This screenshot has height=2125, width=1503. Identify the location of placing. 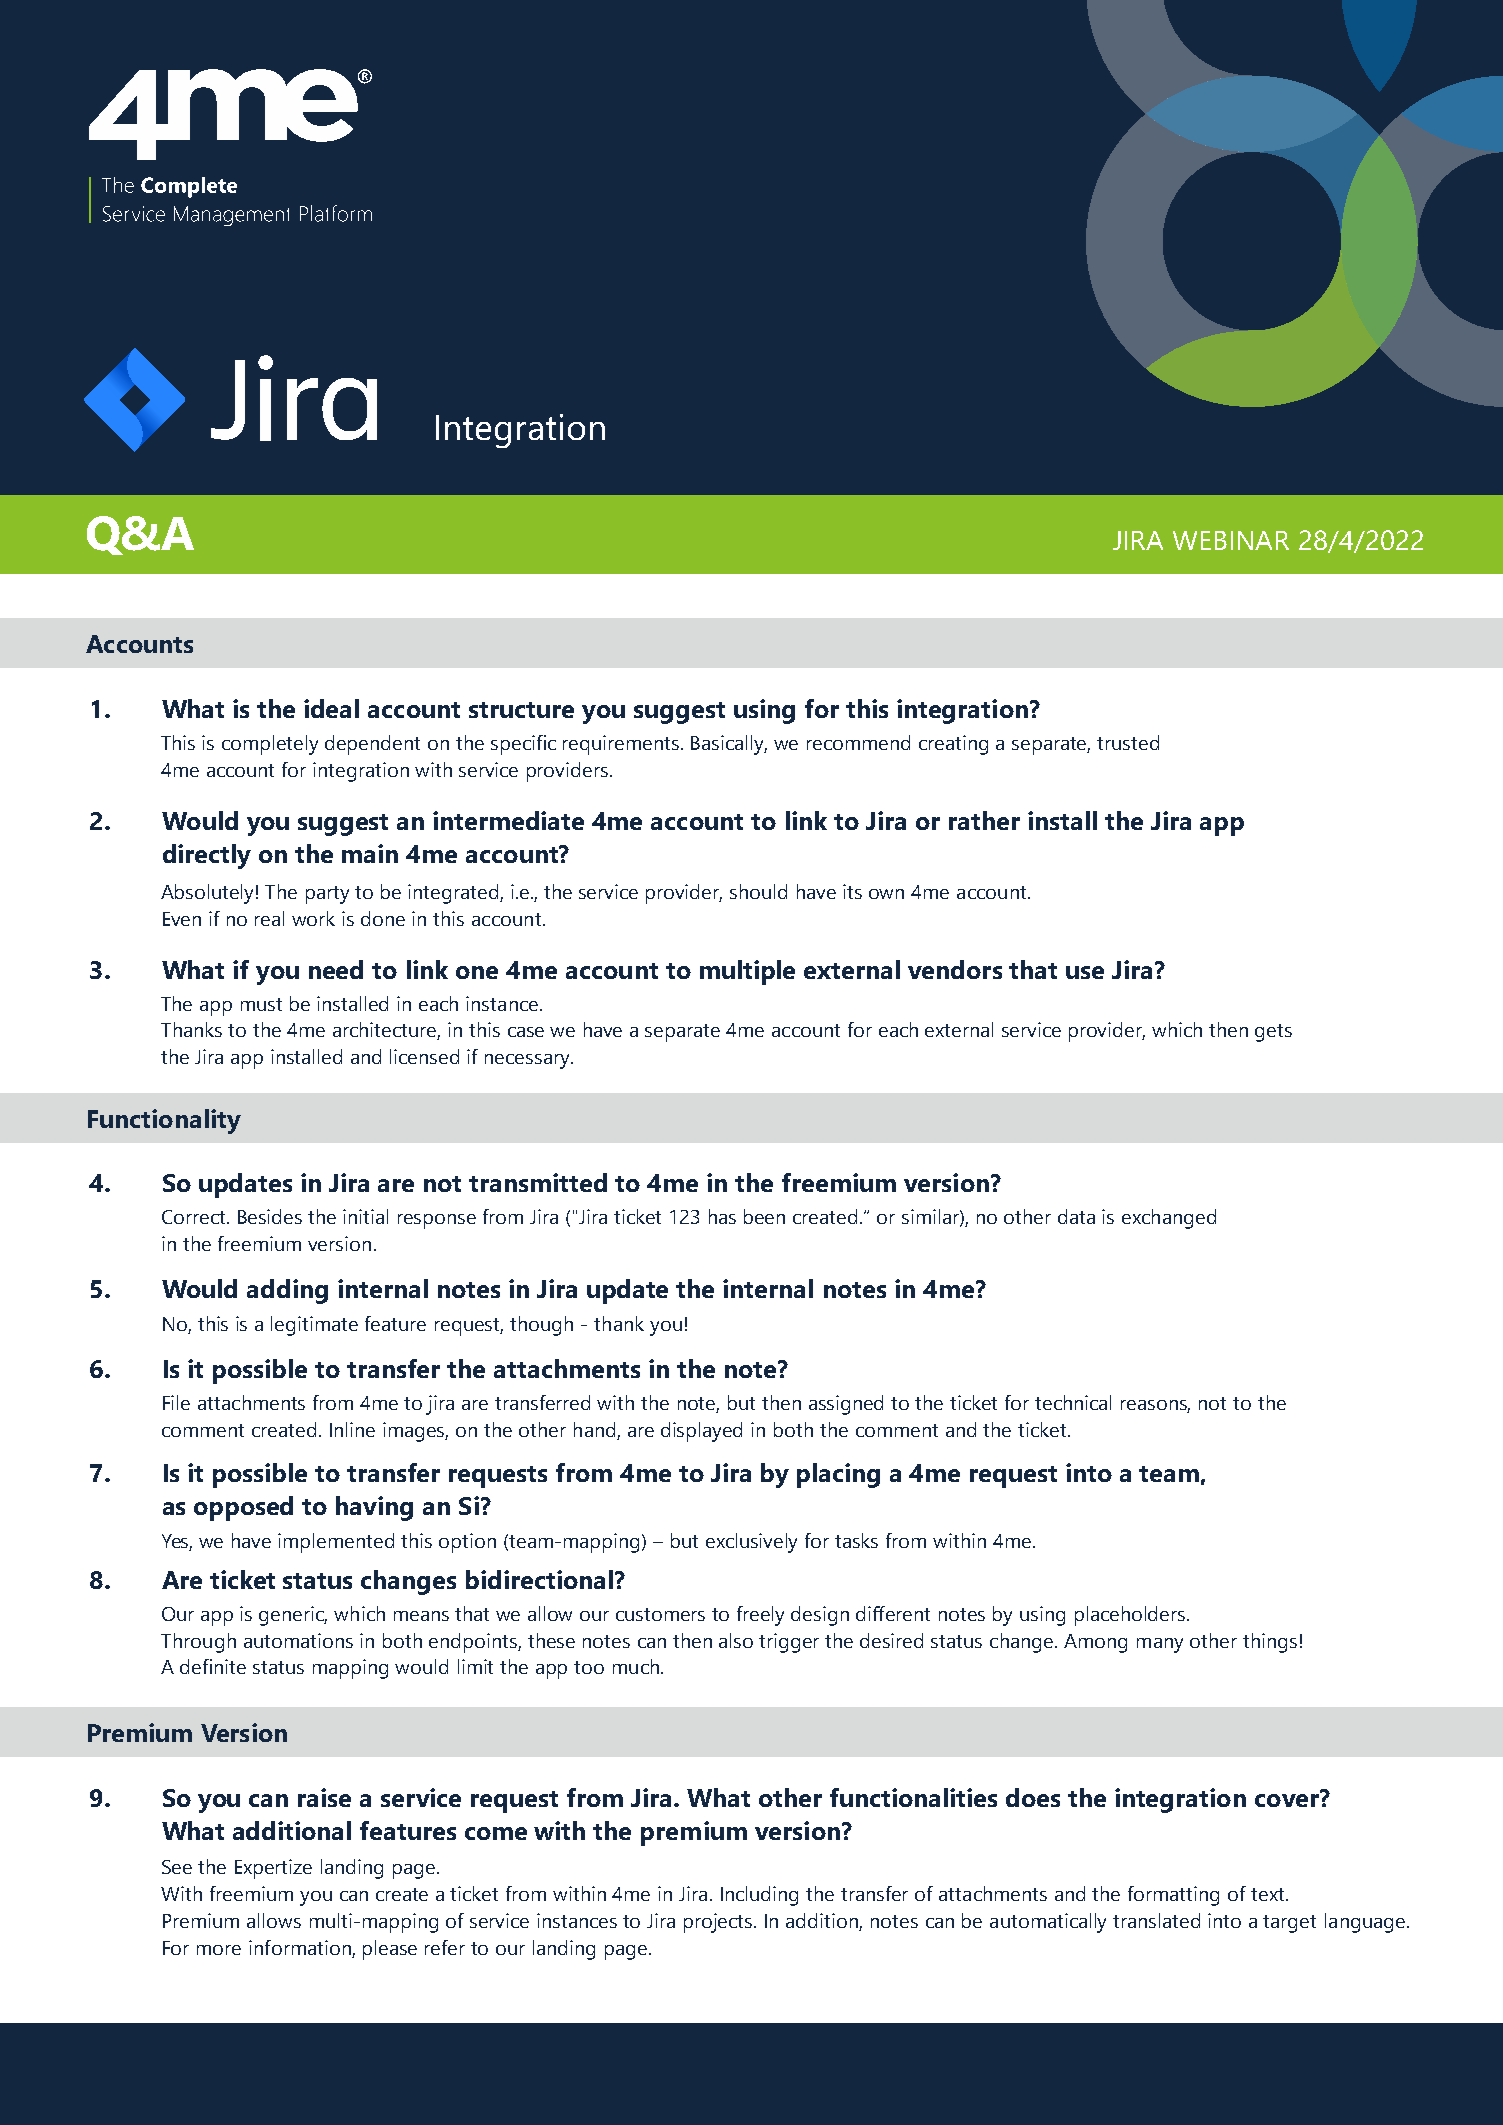
(838, 1475).
